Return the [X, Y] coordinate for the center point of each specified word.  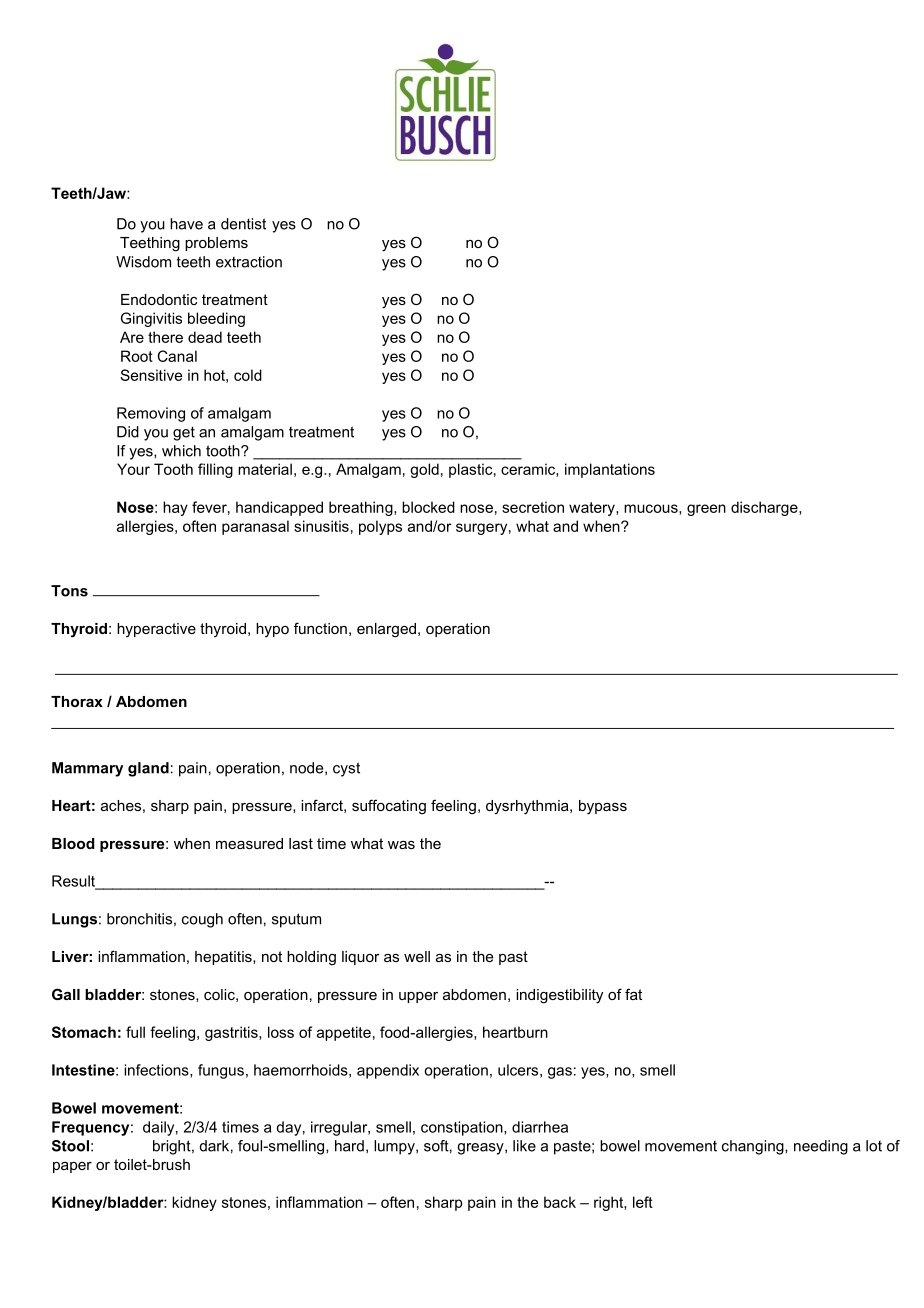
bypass [603, 807]
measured [249, 843]
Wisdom [143, 262]
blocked [428, 507]
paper [72, 1167]
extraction [249, 262]
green [706, 510]
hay [175, 508]
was [401, 845]
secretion [533, 507]
